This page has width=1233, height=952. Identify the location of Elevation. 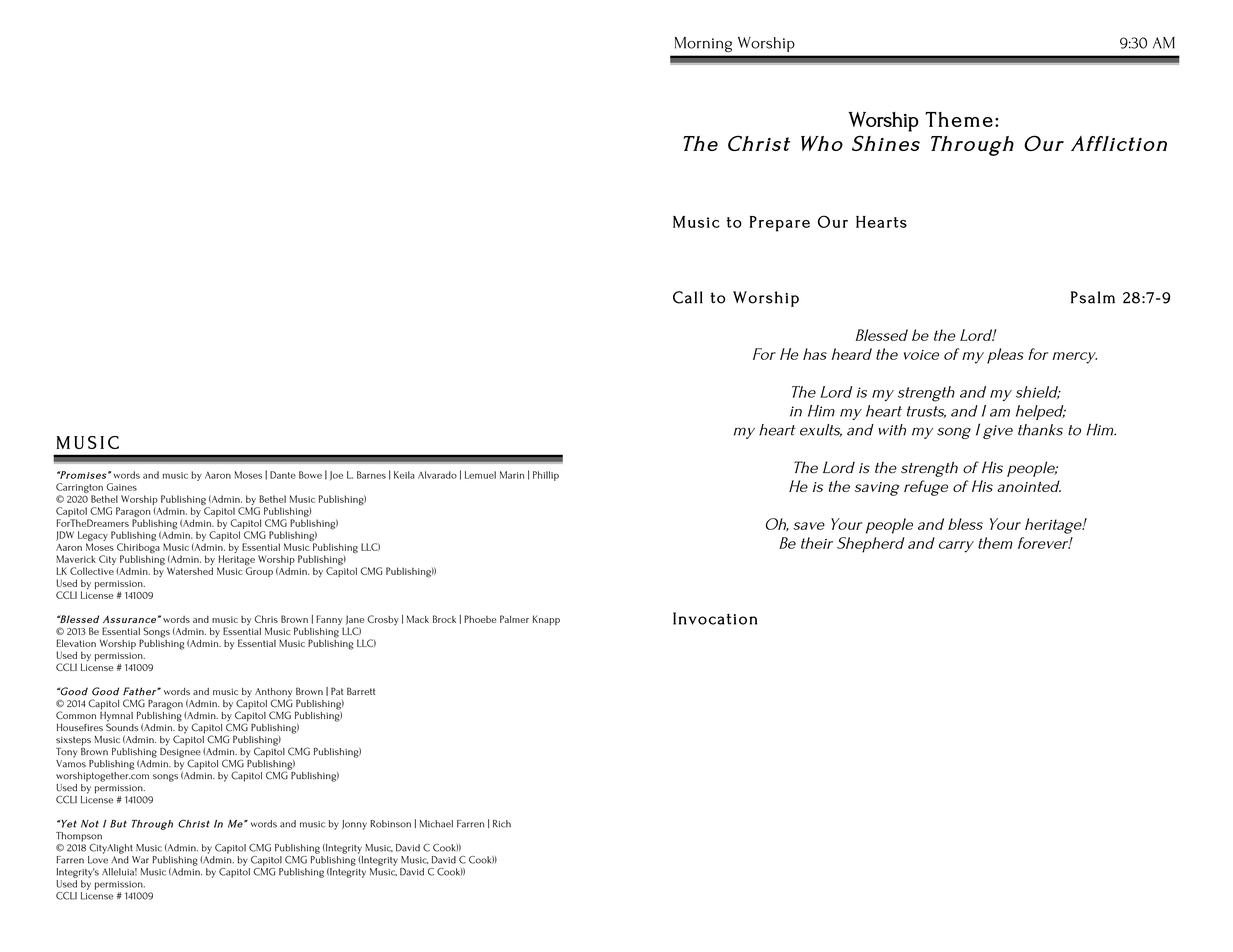
(76, 643).
